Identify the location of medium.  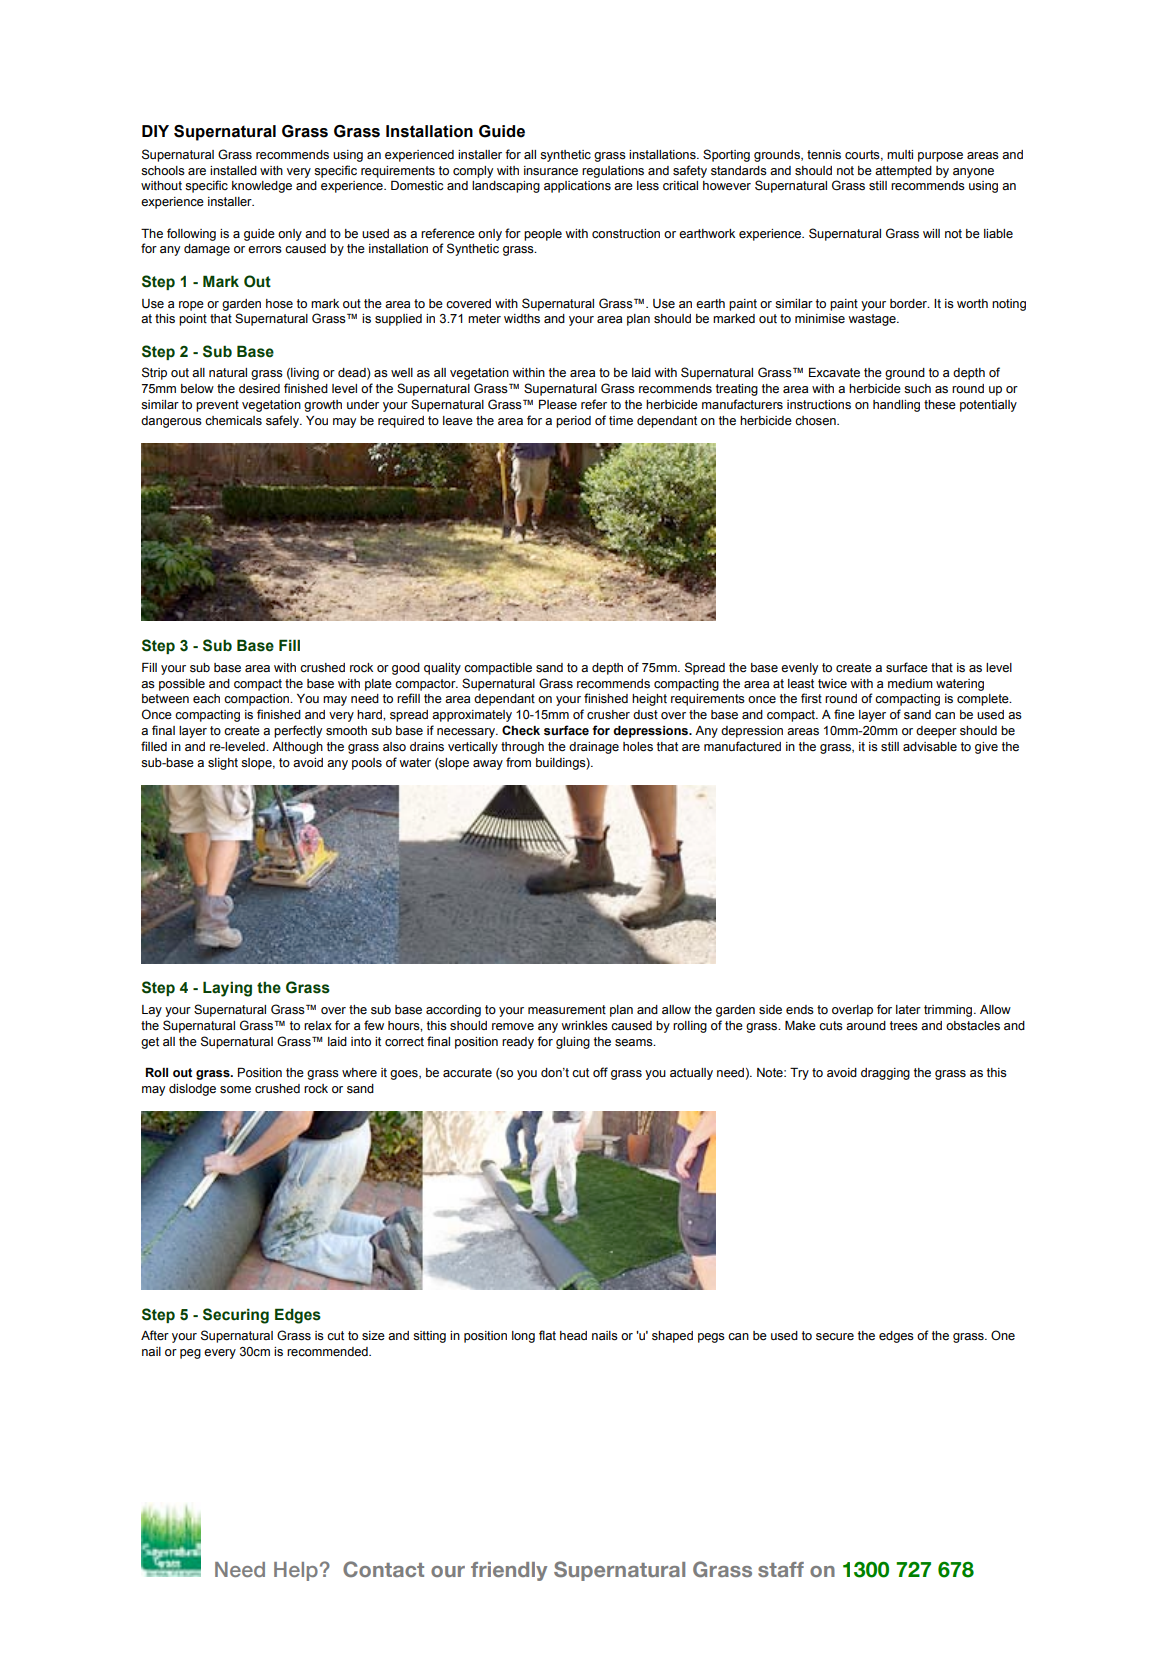
(910, 684).
